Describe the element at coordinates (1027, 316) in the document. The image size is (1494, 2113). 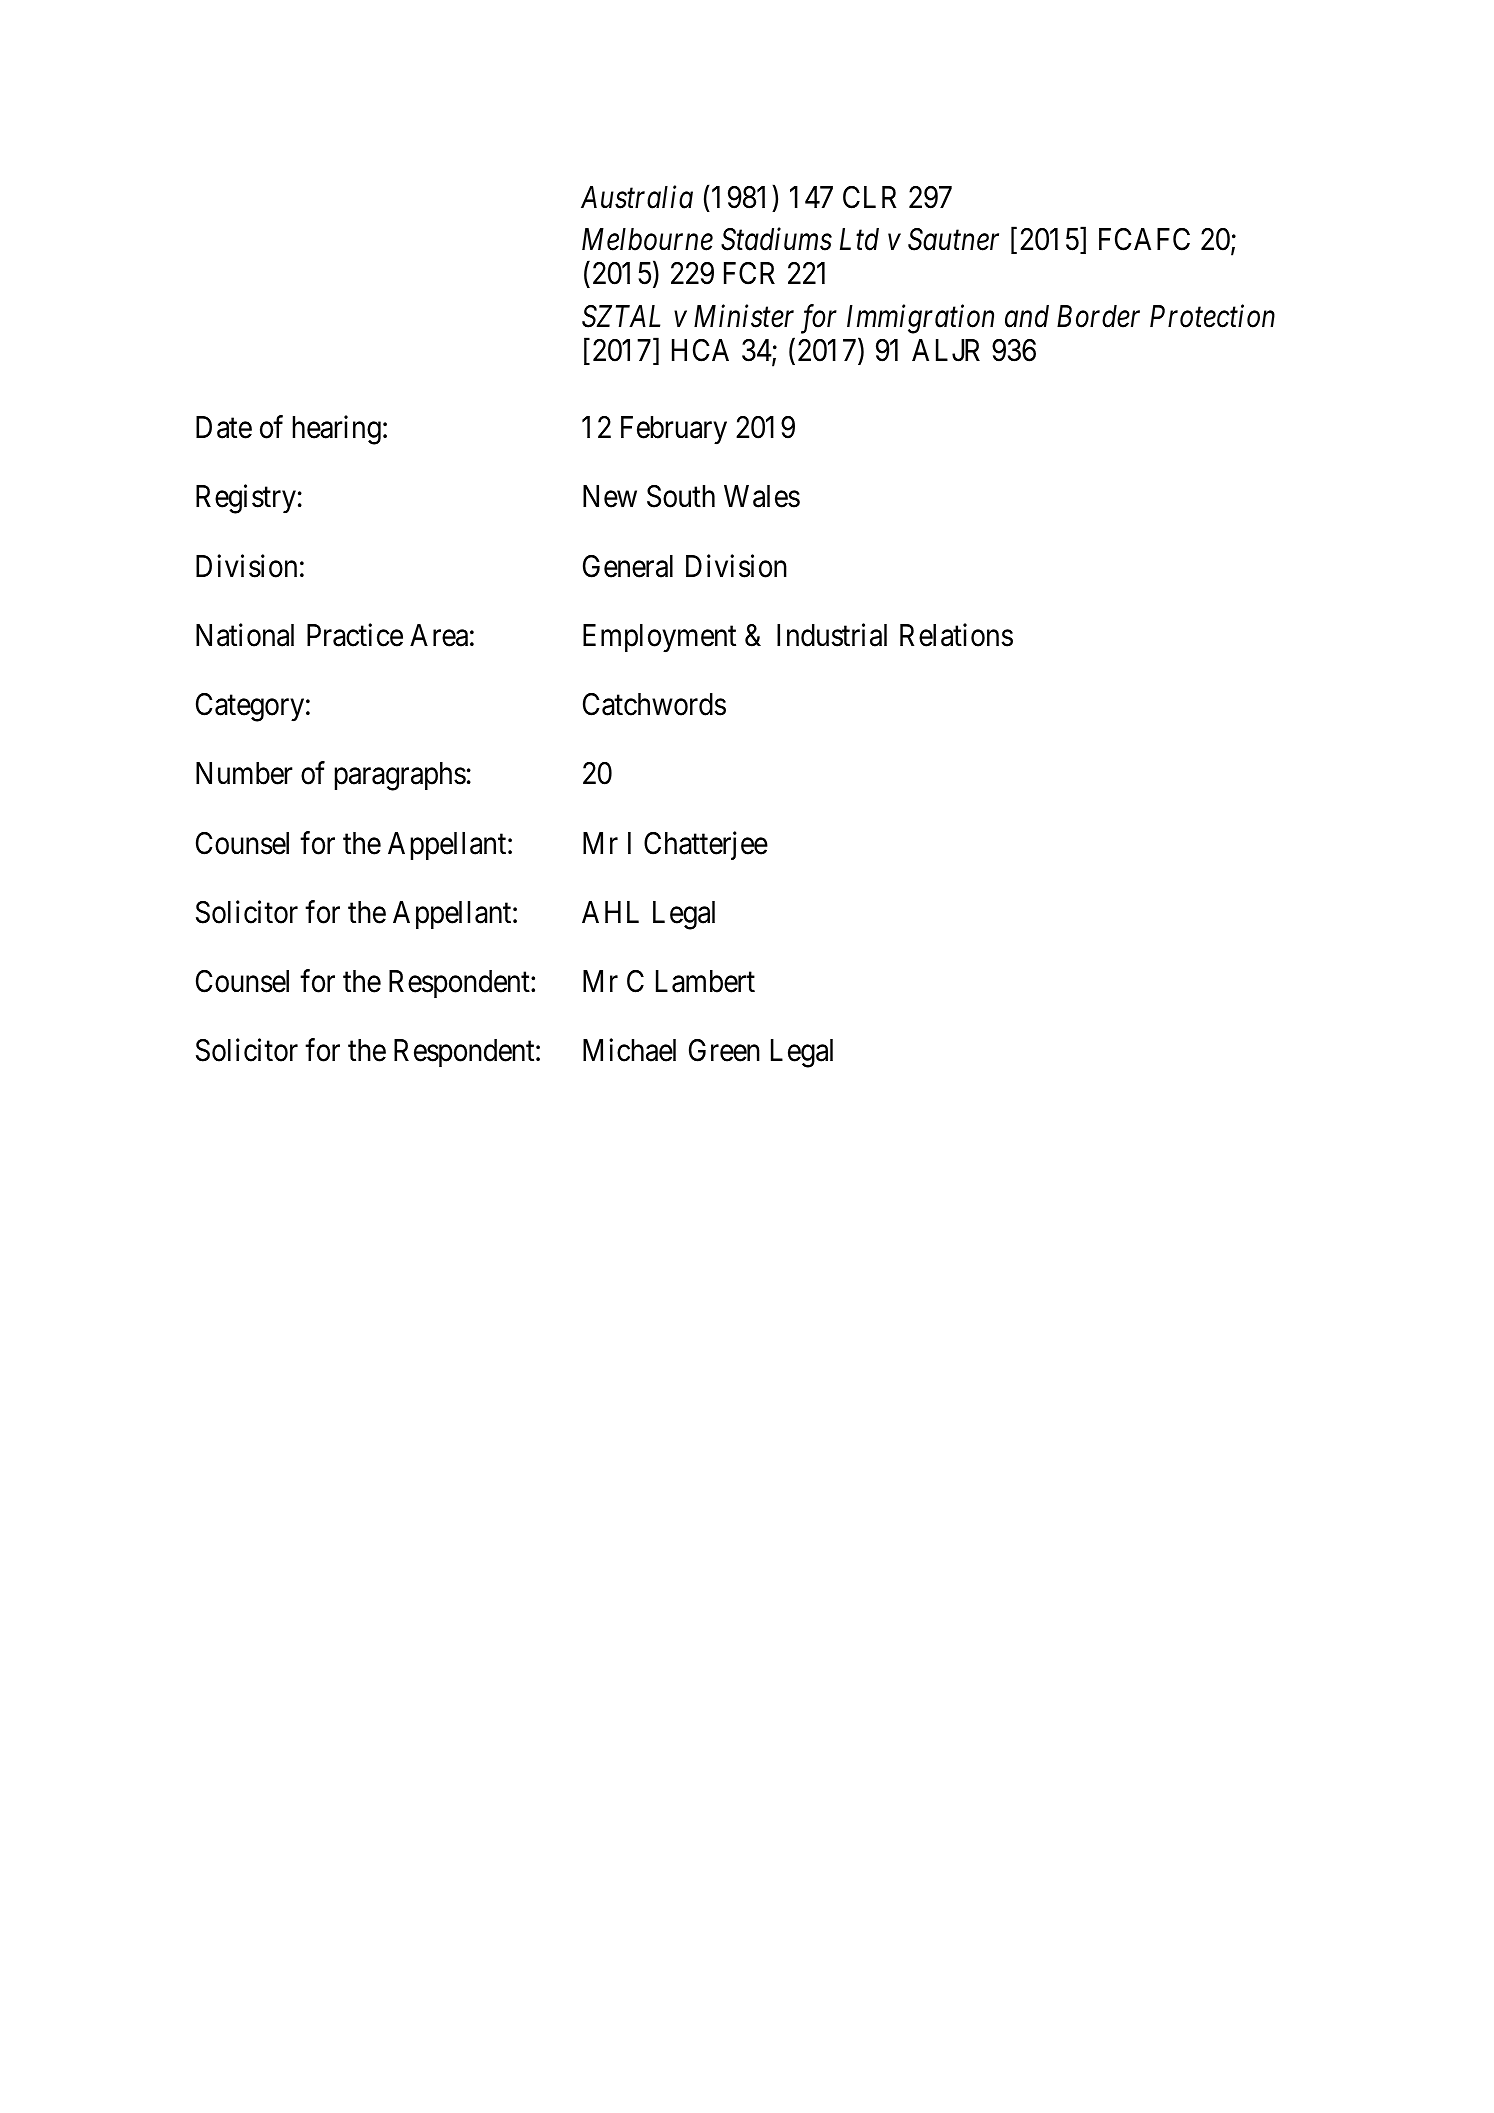
I see `and` at that location.
